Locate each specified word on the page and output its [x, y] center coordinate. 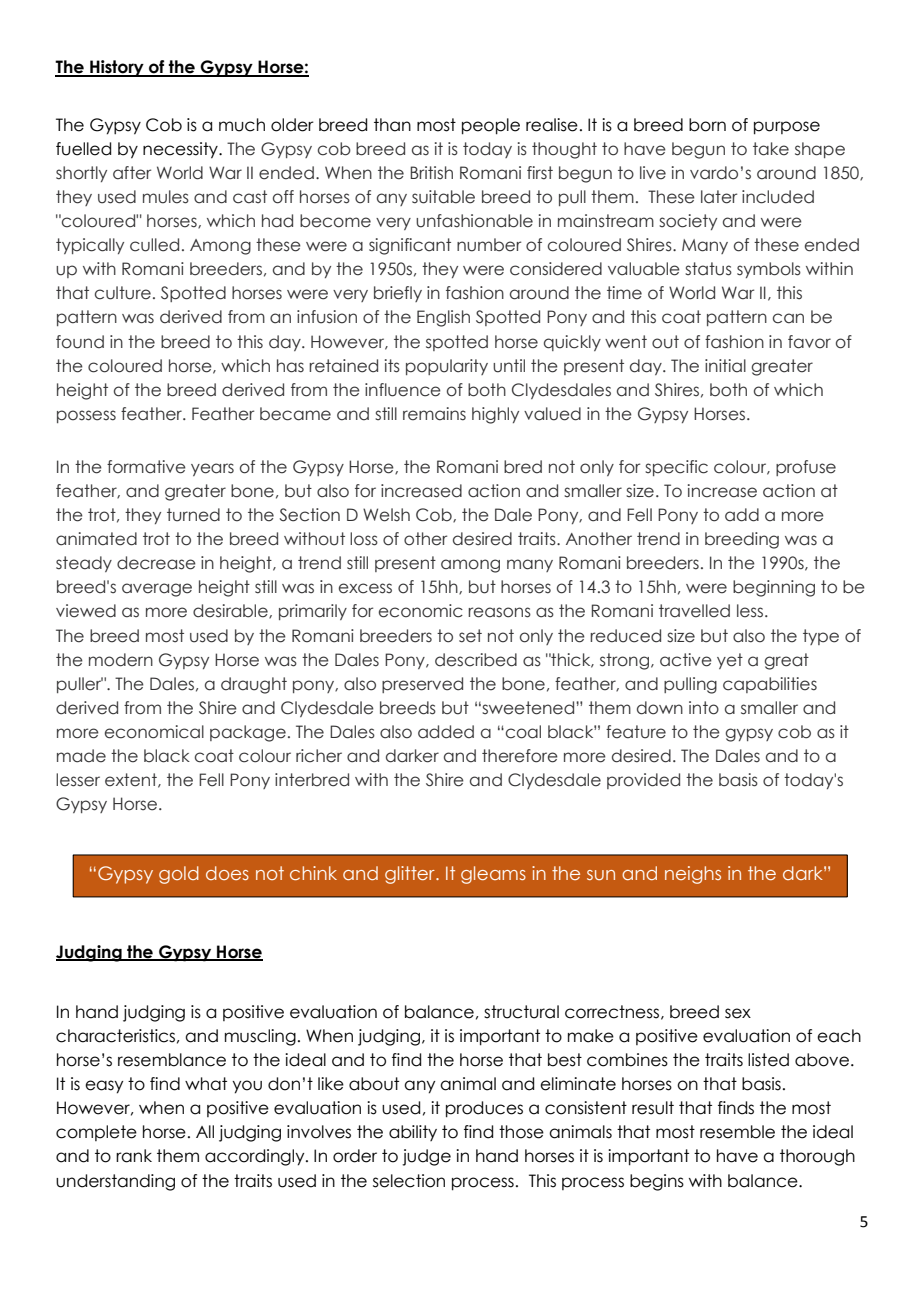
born [707, 125]
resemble [737, 1132]
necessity [181, 150]
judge [426, 1157]
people [491, 126]
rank [134, 1156]
